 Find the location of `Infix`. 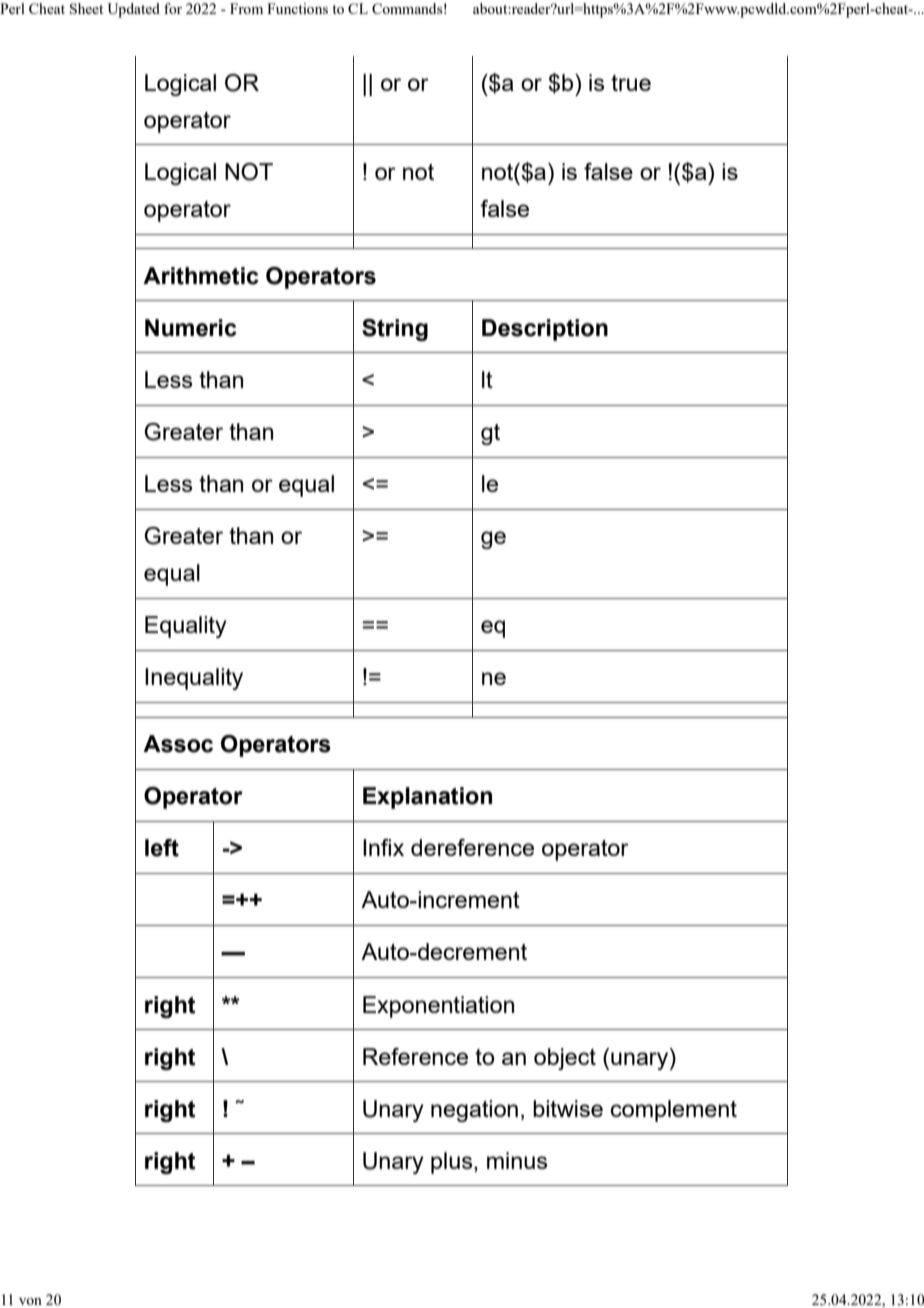

Infix is located at coordinates (383, 847).
